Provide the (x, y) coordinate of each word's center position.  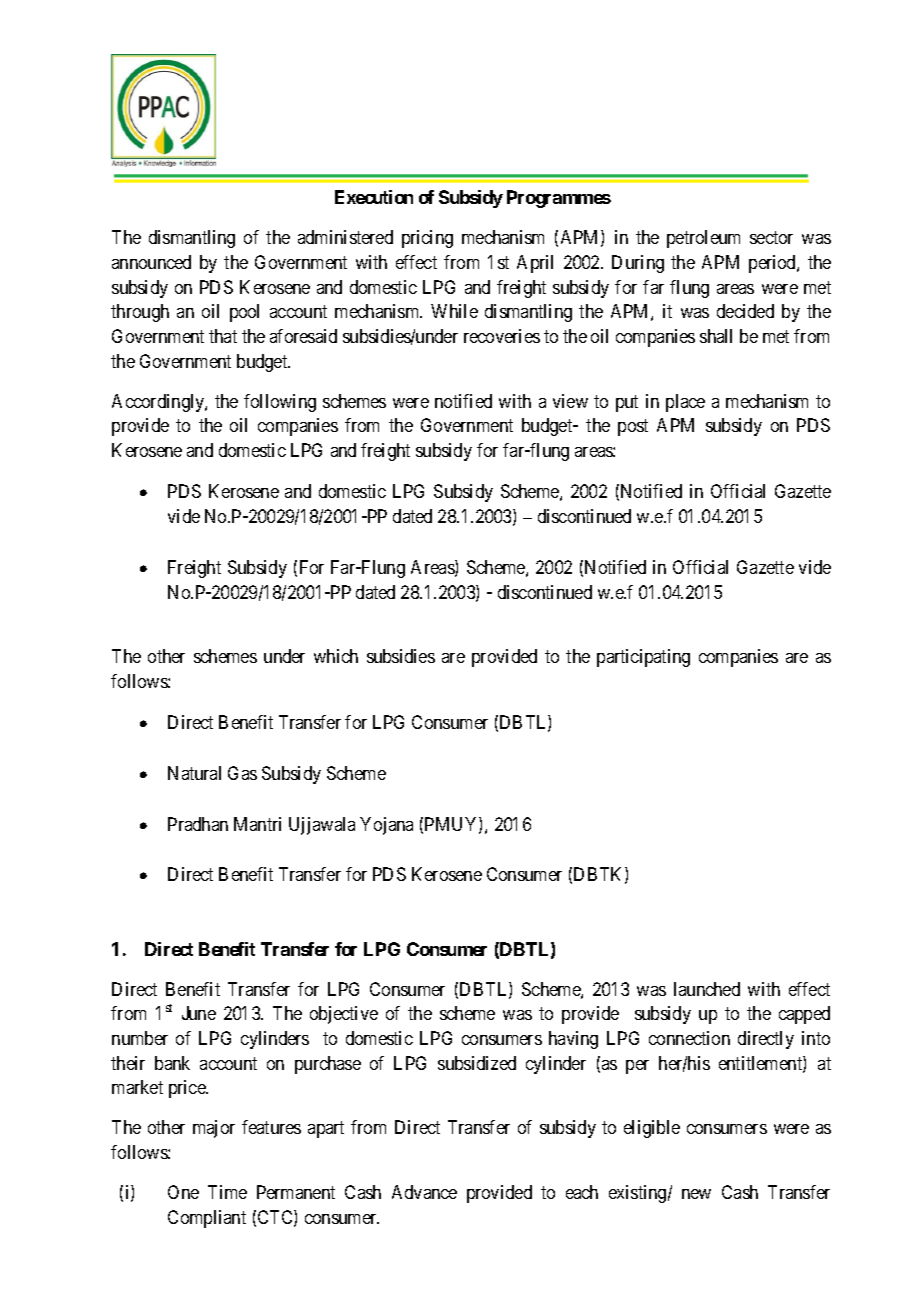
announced (151, 262)
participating (643, 658)
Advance (424, 1192)
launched (707, 989)
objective (344, 1015)
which (336, 656)
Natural (194, 773)
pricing (427, 239)
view (570, 401)
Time (227, 1192)
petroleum (703, 239)
